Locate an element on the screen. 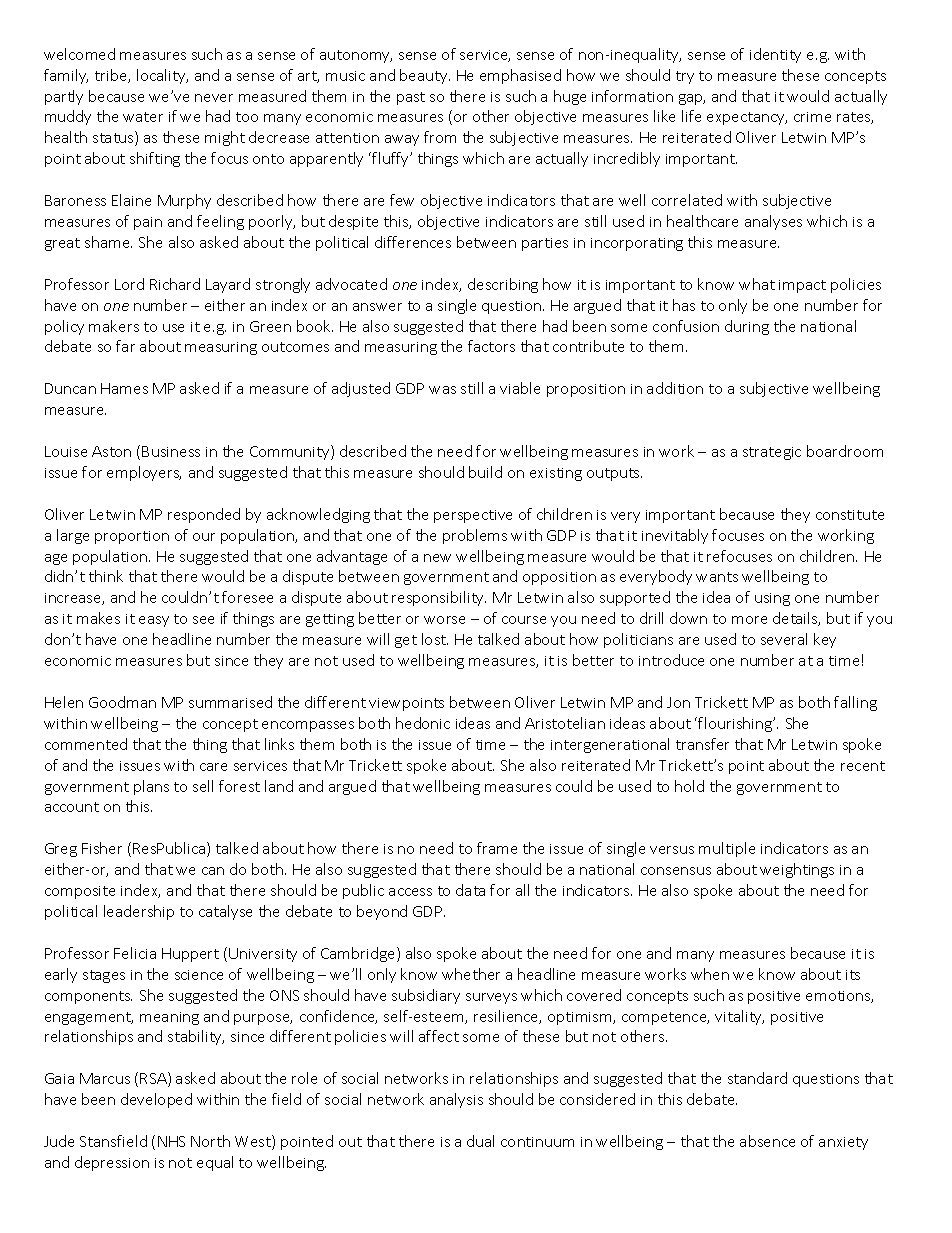 The width and height of the screenshot is (952, 1233). weightings is located at coordinates (797, 870).
